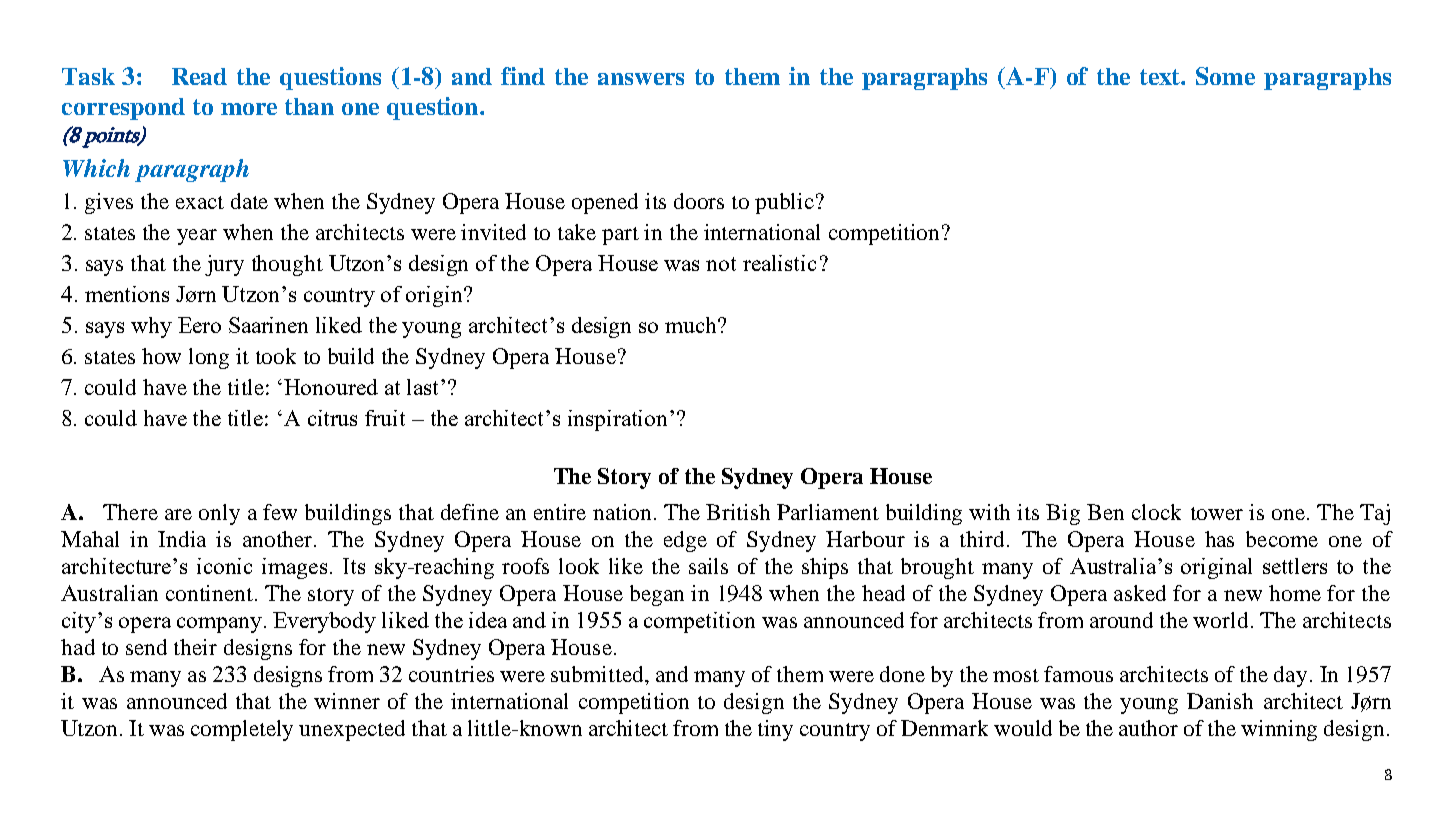  Describe the element at coordinates (249, 109) in the screenshot. I see `more` at that location.
